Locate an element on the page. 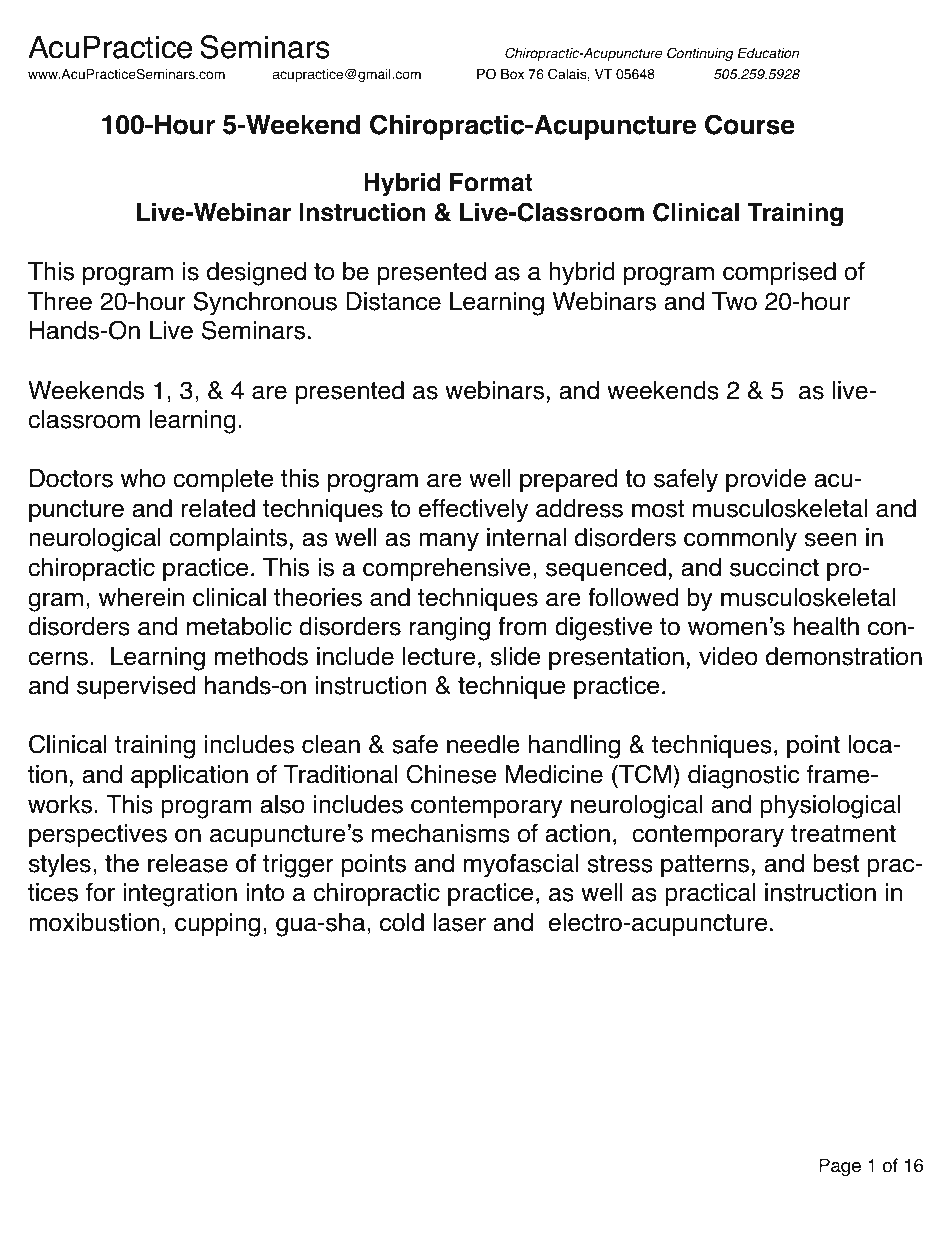  laser is located at coordinates (459, 922).
